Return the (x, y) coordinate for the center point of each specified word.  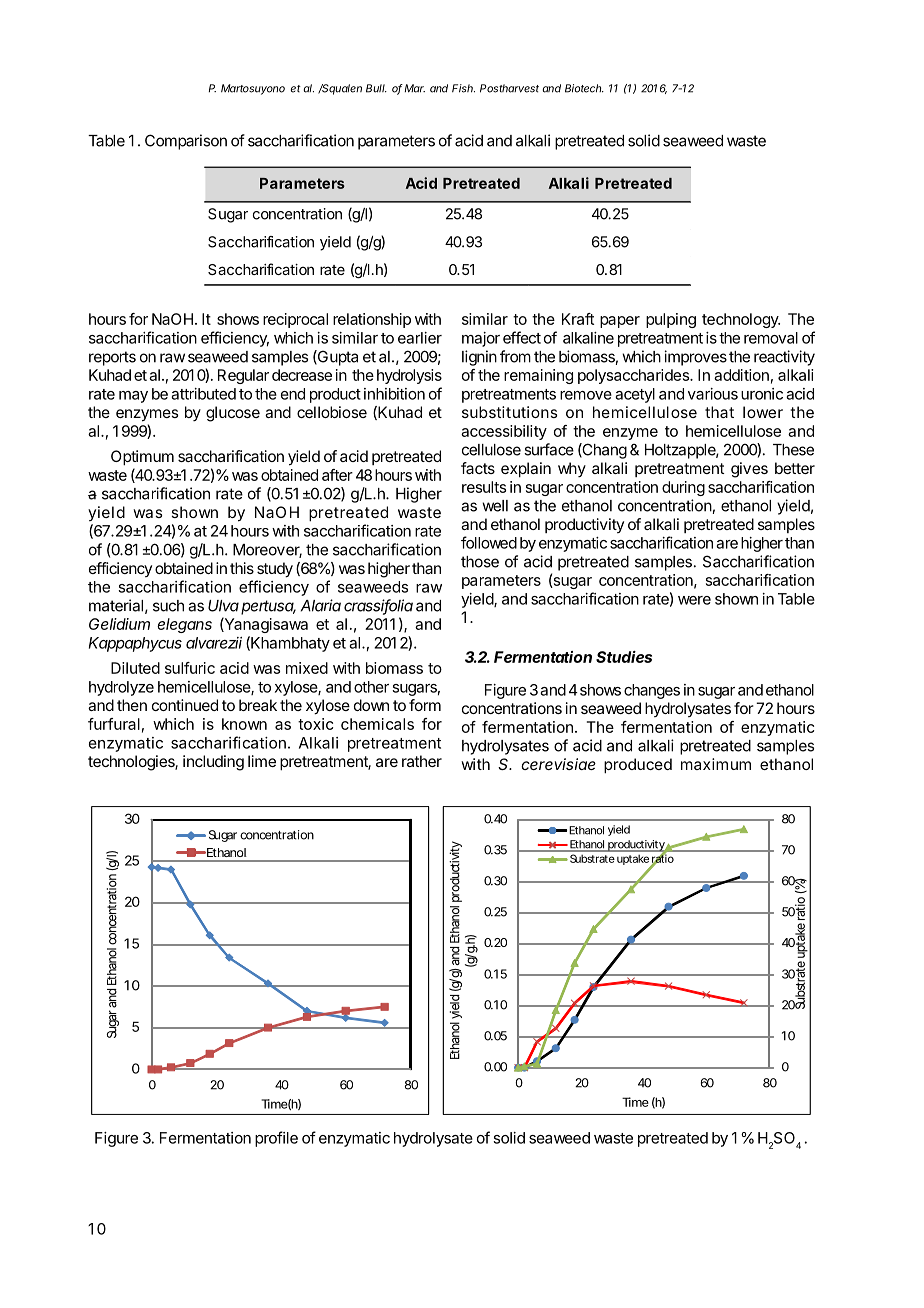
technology (741, 320)
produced (638, 766)
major (481, 339)
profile (276, 1139)
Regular (243, 376)
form (425, 705)
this (242, 568)
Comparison (186, 142)
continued (185, 705)
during (683, 488)
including (213, 763)
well (495, 506)
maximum (716, 764)
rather (422, 761)
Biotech (584, 88)
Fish (463, 88)
